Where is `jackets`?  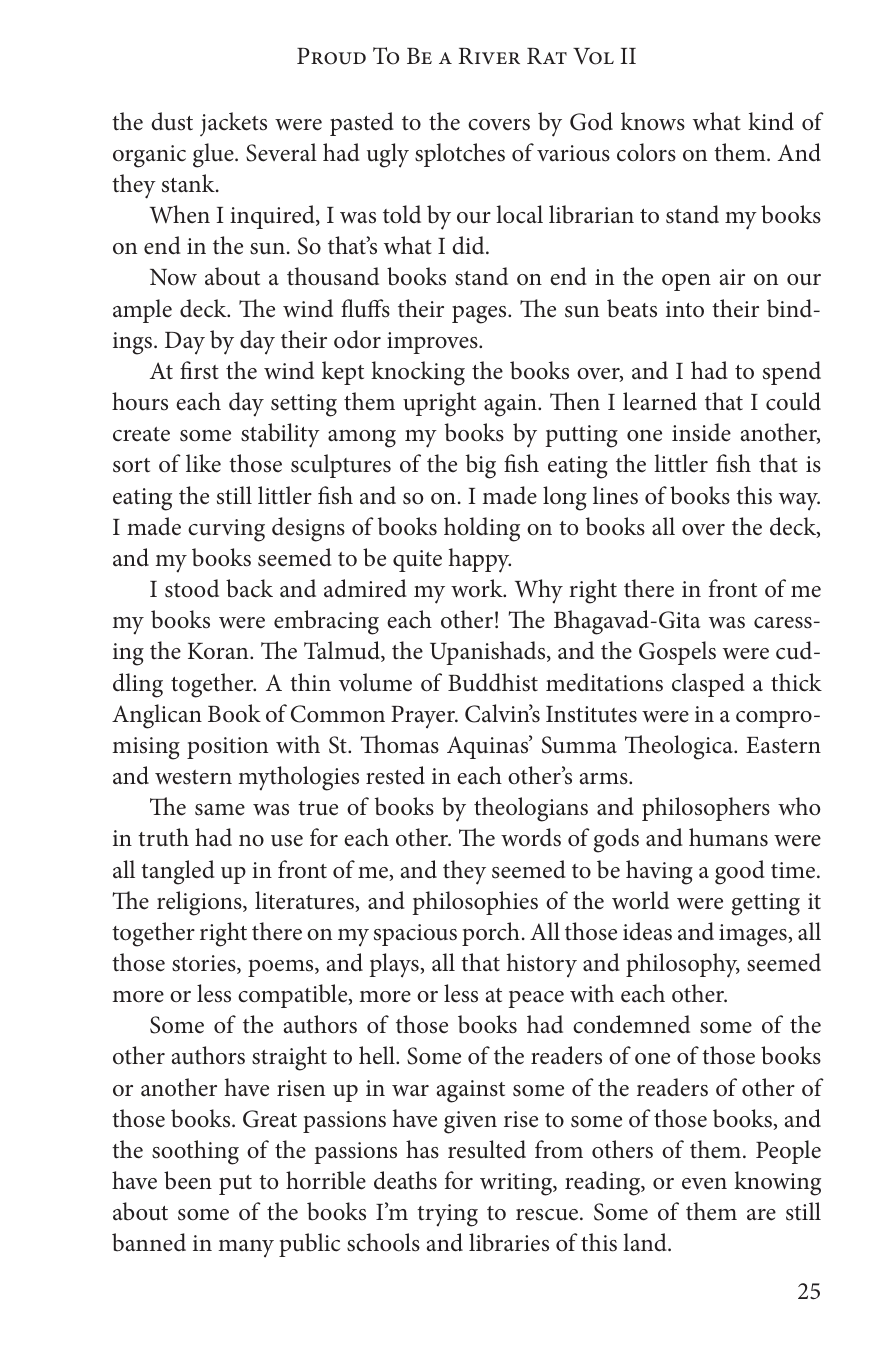 jackets is located at coordinates (233, 124).
